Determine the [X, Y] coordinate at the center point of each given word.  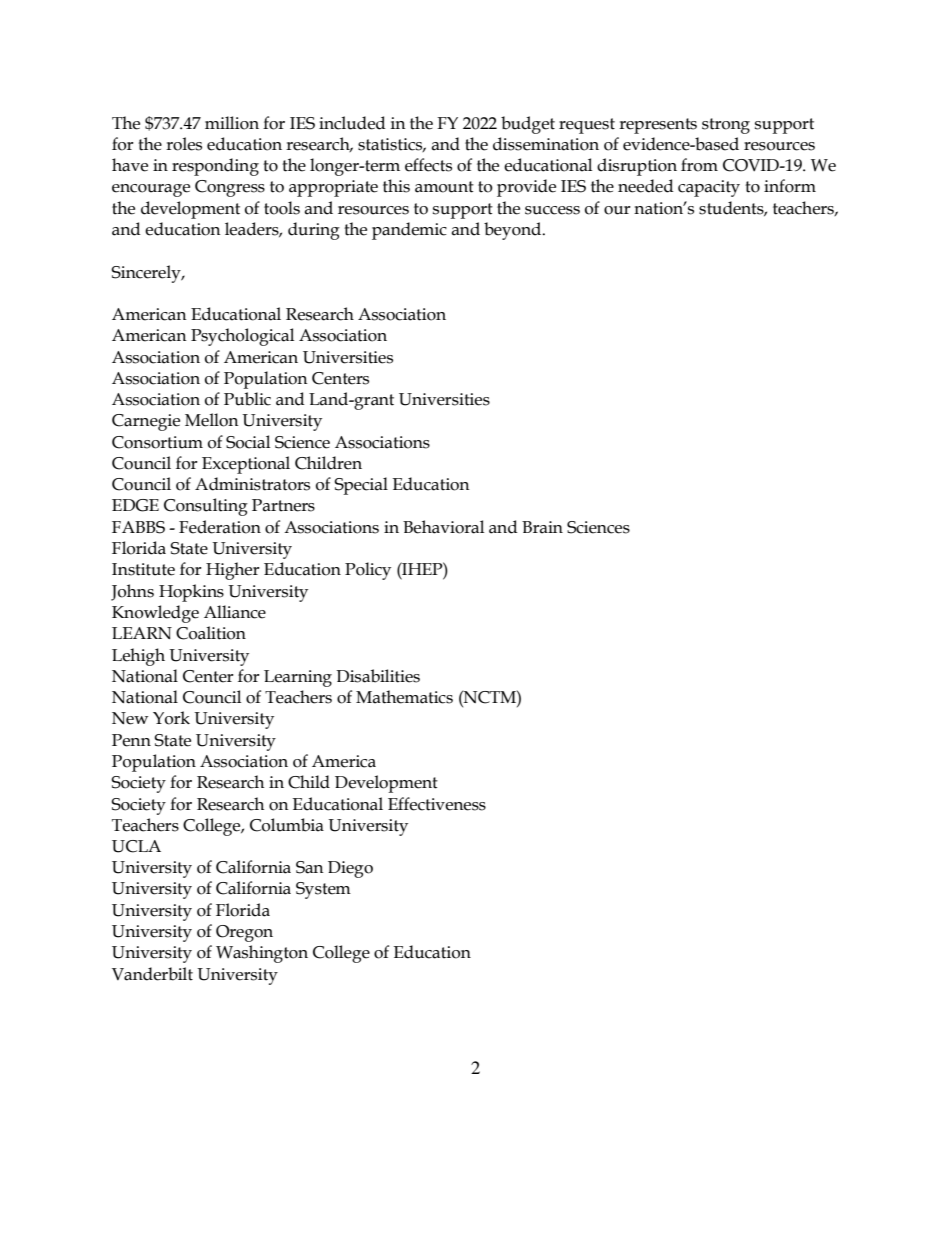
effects [428, 165]
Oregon [244, 933]
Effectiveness [437, 804]
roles [184, 144]
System [323, 890]
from [699, 165]
